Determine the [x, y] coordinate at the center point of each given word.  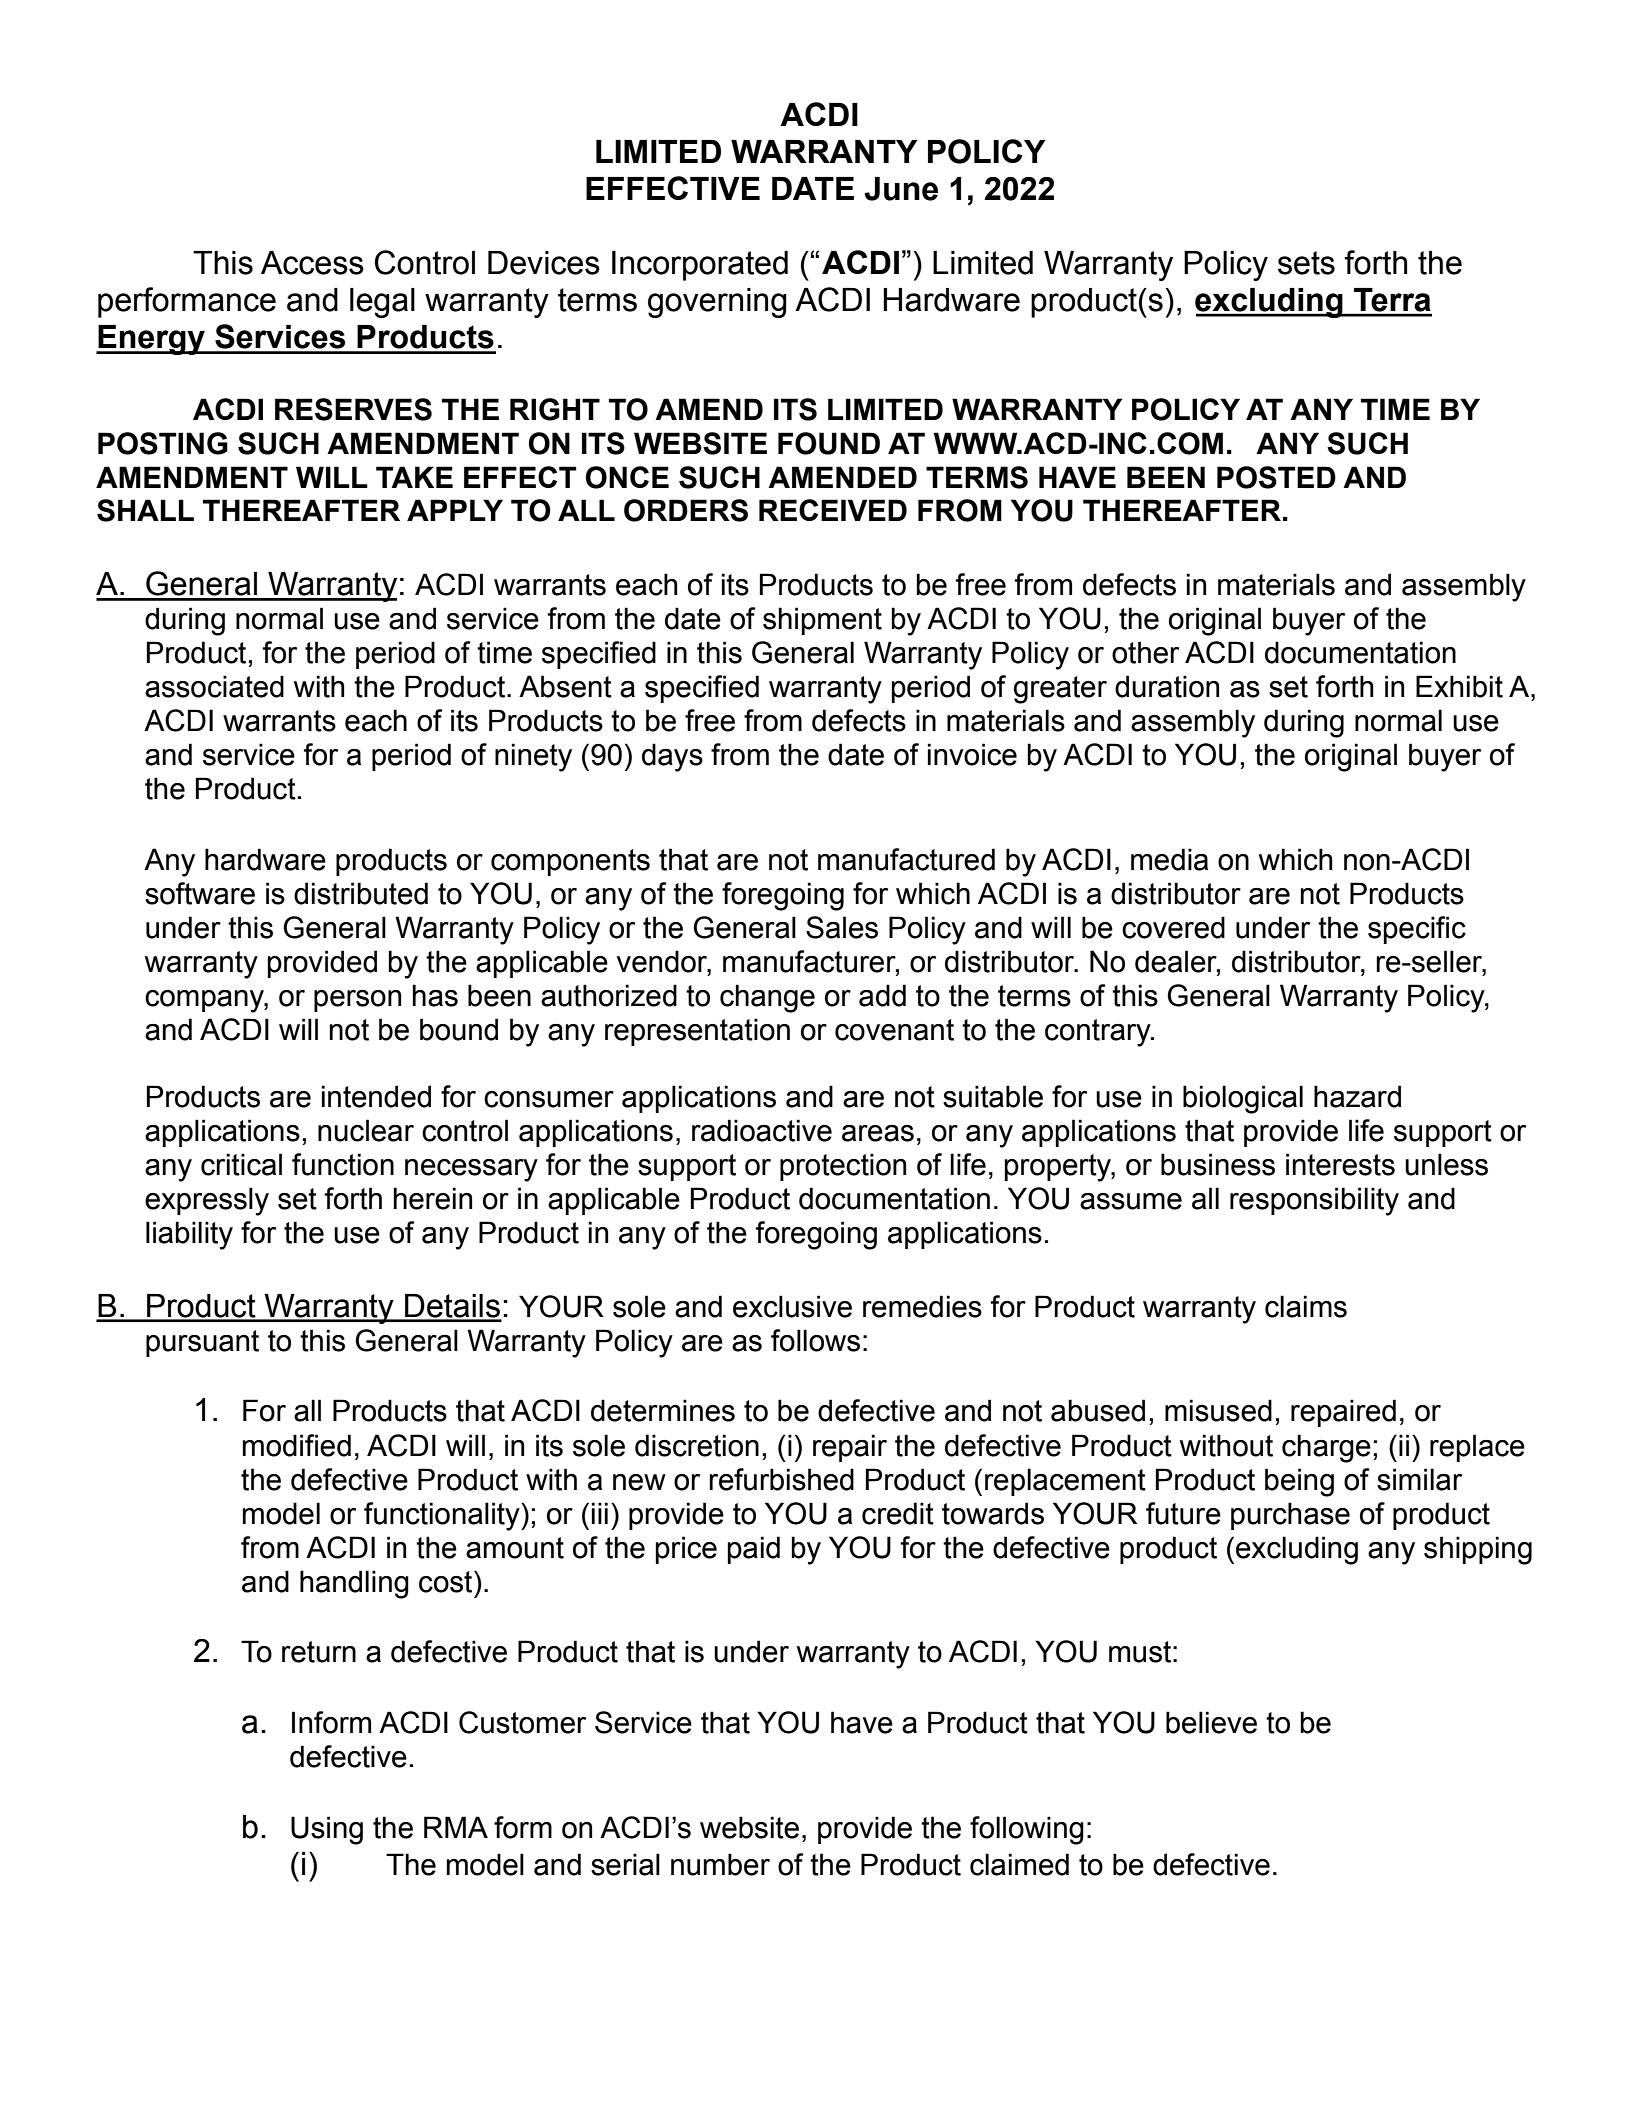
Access [312, 263]
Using [327, 1830]
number [720, 1864]
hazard [1357, 1096]
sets [1306, 263]
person [357, 1001]
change [767, 998]
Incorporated [700, 266]
